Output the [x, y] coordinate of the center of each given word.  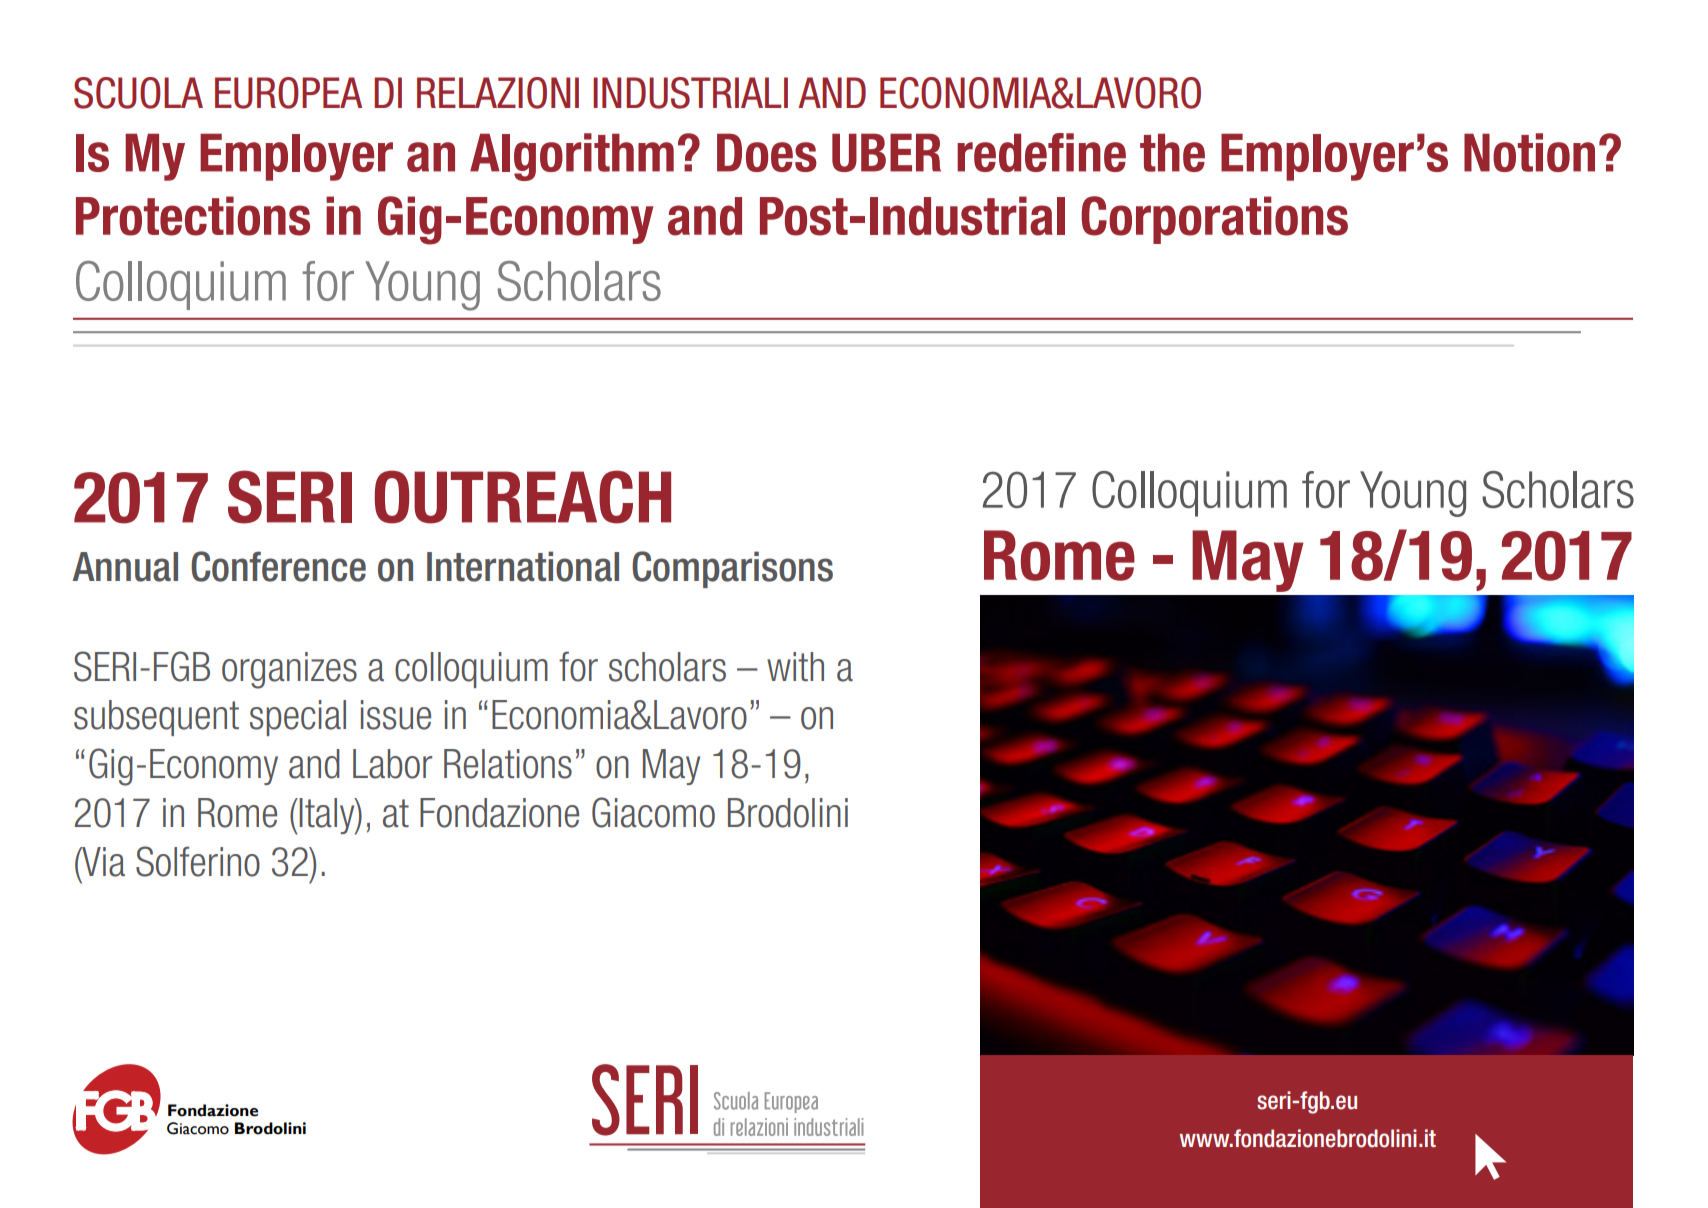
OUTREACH [523, 497]
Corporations [1214, 220]
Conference [278, 566]
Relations [508, 764]
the [1172, 152]
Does [767, 152]
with [795, 666]
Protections [193, 216]
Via [102, 862]
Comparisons [732, 569]
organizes [289, 670]
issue [396, 715]
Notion [1529, 152]
